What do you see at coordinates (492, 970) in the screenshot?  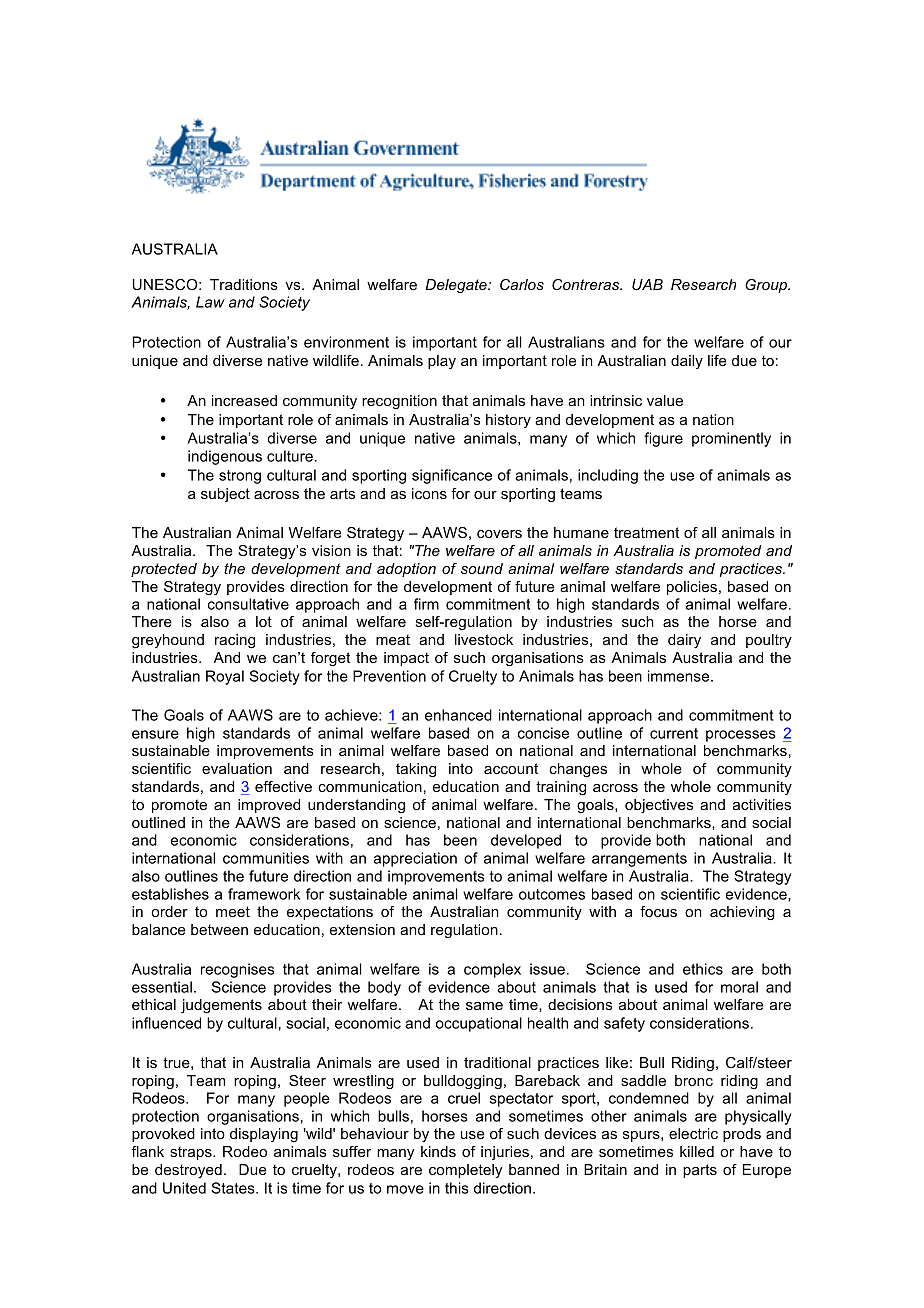 I see `complex` at bounding box center [492, 970].
